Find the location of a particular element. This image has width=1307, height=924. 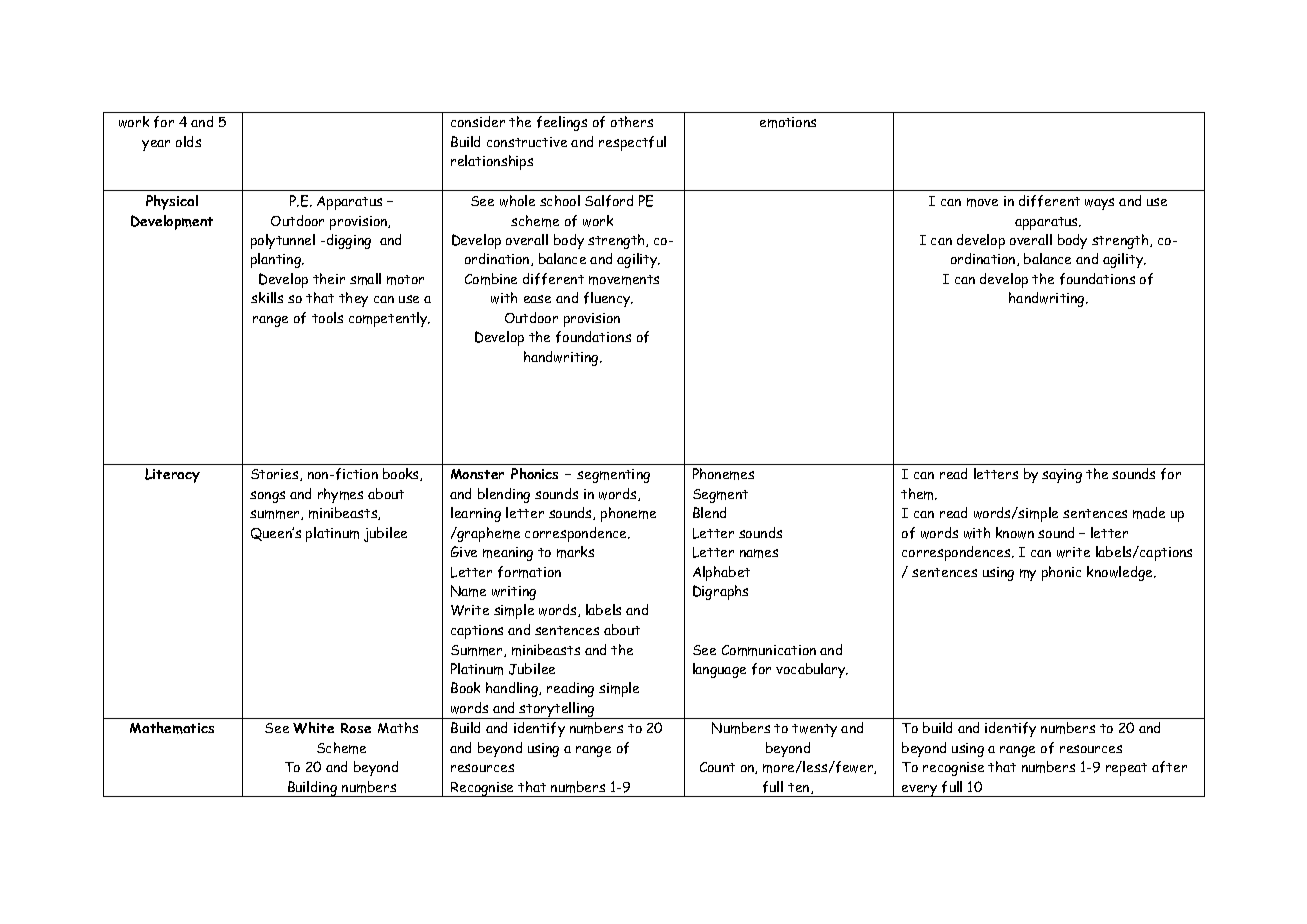

Count is located at coordinates (717, 767).
